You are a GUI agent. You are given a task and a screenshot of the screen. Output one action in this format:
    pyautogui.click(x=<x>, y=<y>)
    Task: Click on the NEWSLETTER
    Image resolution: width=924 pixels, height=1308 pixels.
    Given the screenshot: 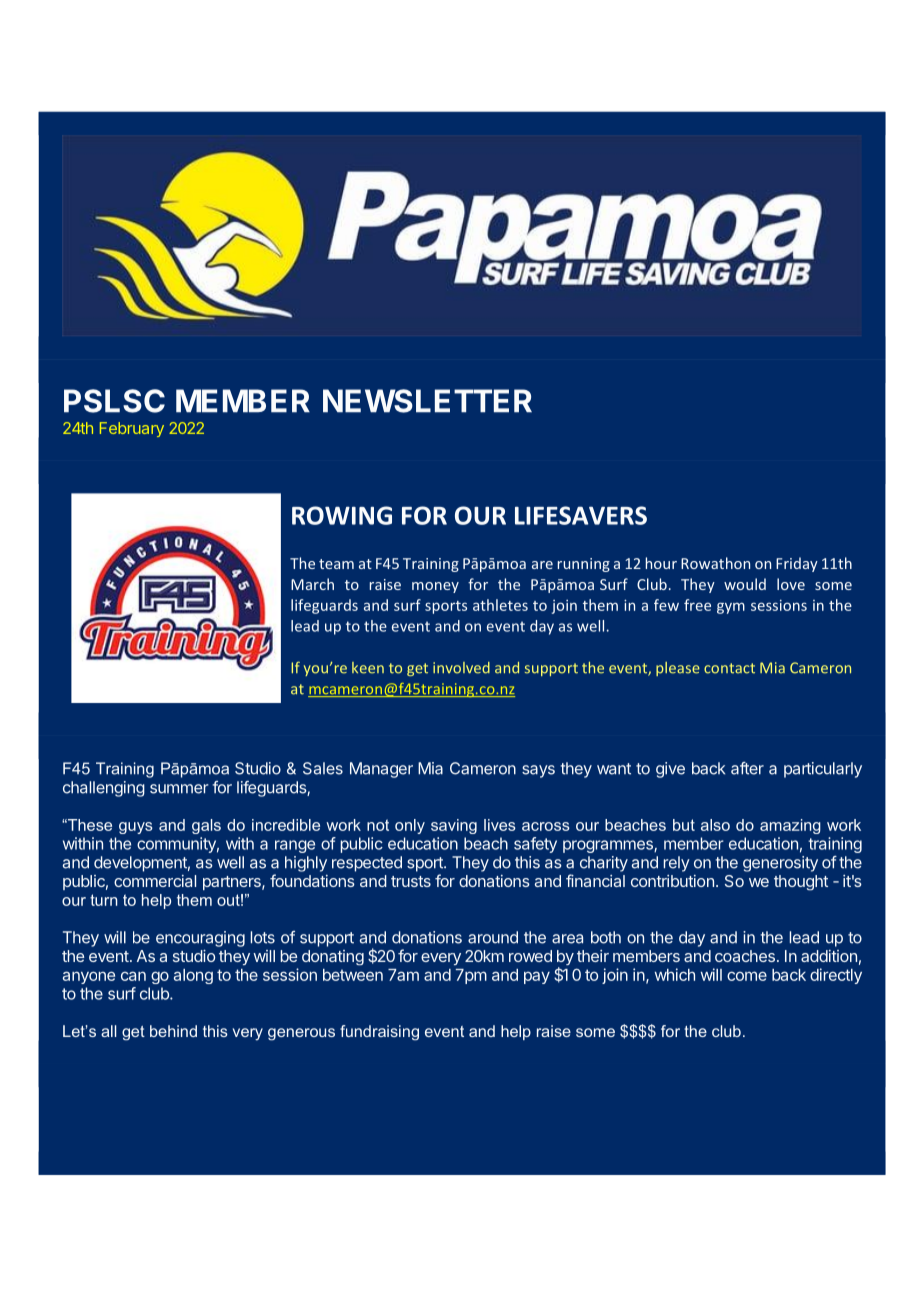 What is the action you would take?
    pyautogui.click(x=427, y=401)
